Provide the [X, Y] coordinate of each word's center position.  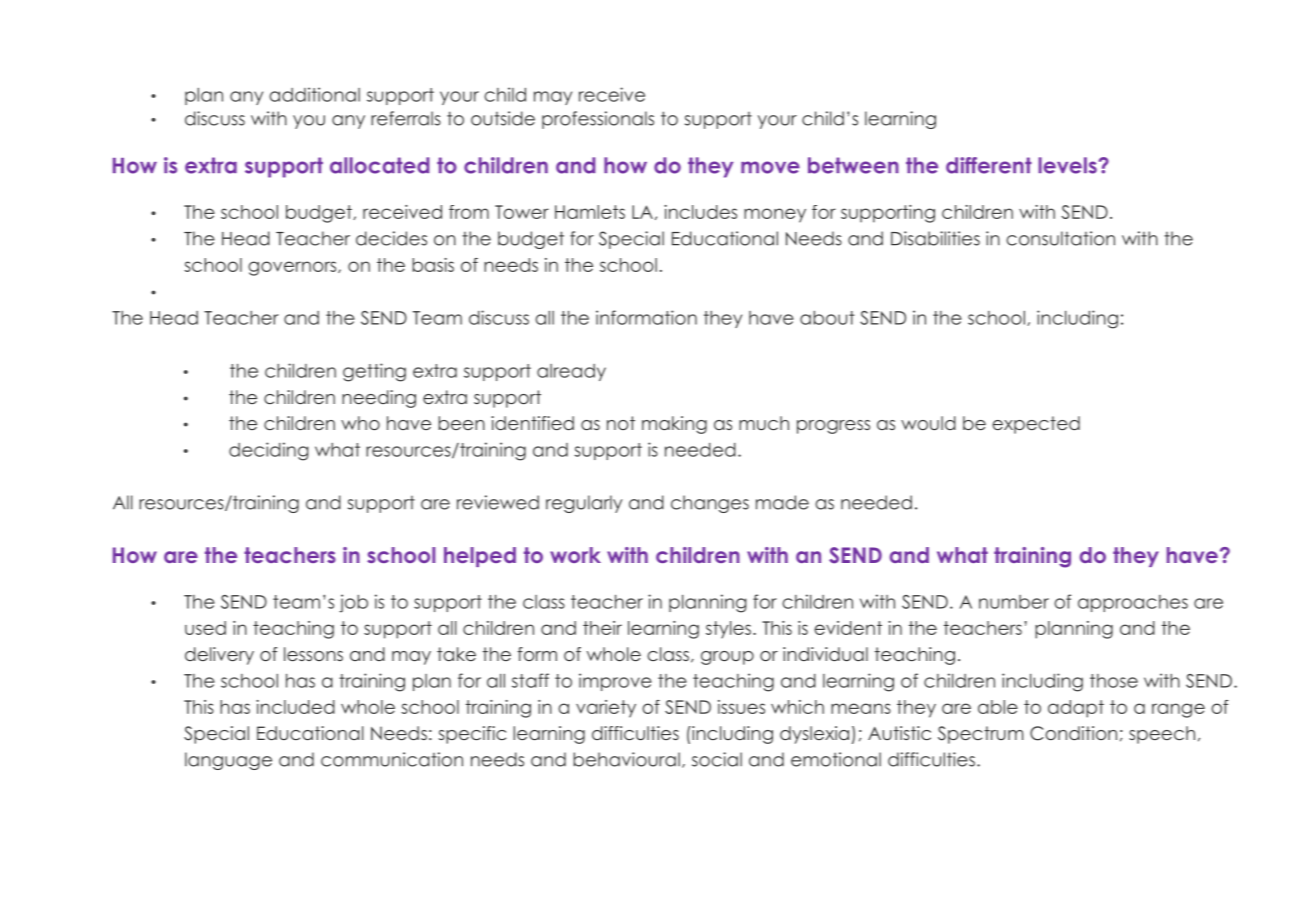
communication [392, 759]
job [353, 603]
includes [700, 212]
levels [1067, 165]
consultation [1060, 238]
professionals [598, 120]
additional [314, 94]
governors [293, 268]
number [1014, 602]
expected [1036, 425]
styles [728, 630]
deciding [268, 451]
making [674, 425]
